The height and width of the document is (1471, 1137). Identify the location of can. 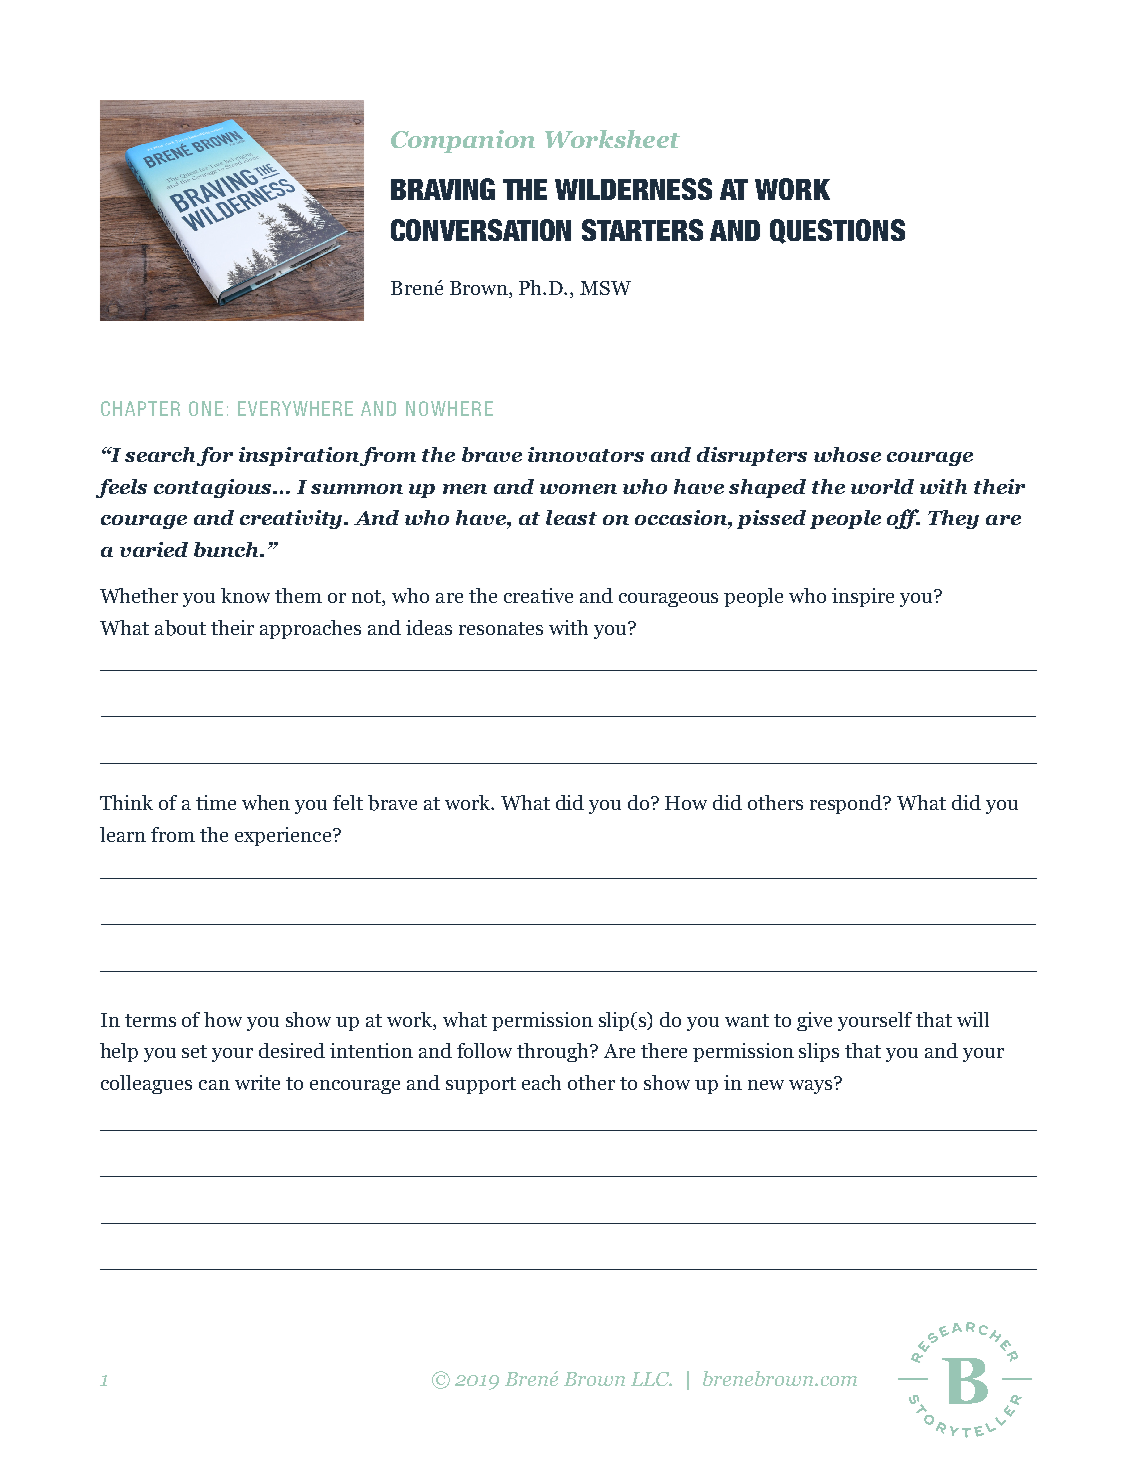
(214, 1085).
